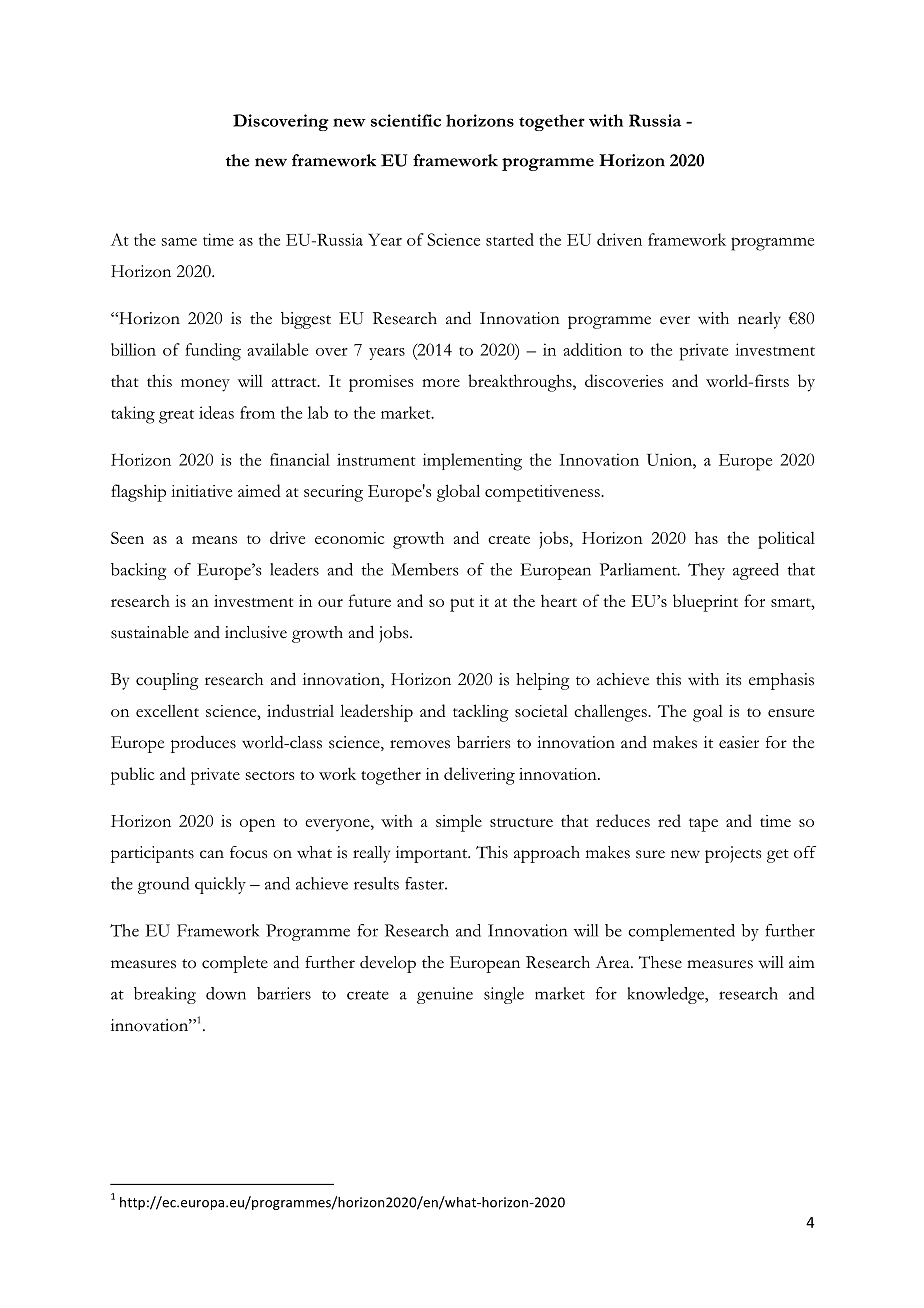 The height and width of the screenshot is (1308, 924). Describe the element at coordinates (179, 242) in the screenshot. I see `same` at that location.
